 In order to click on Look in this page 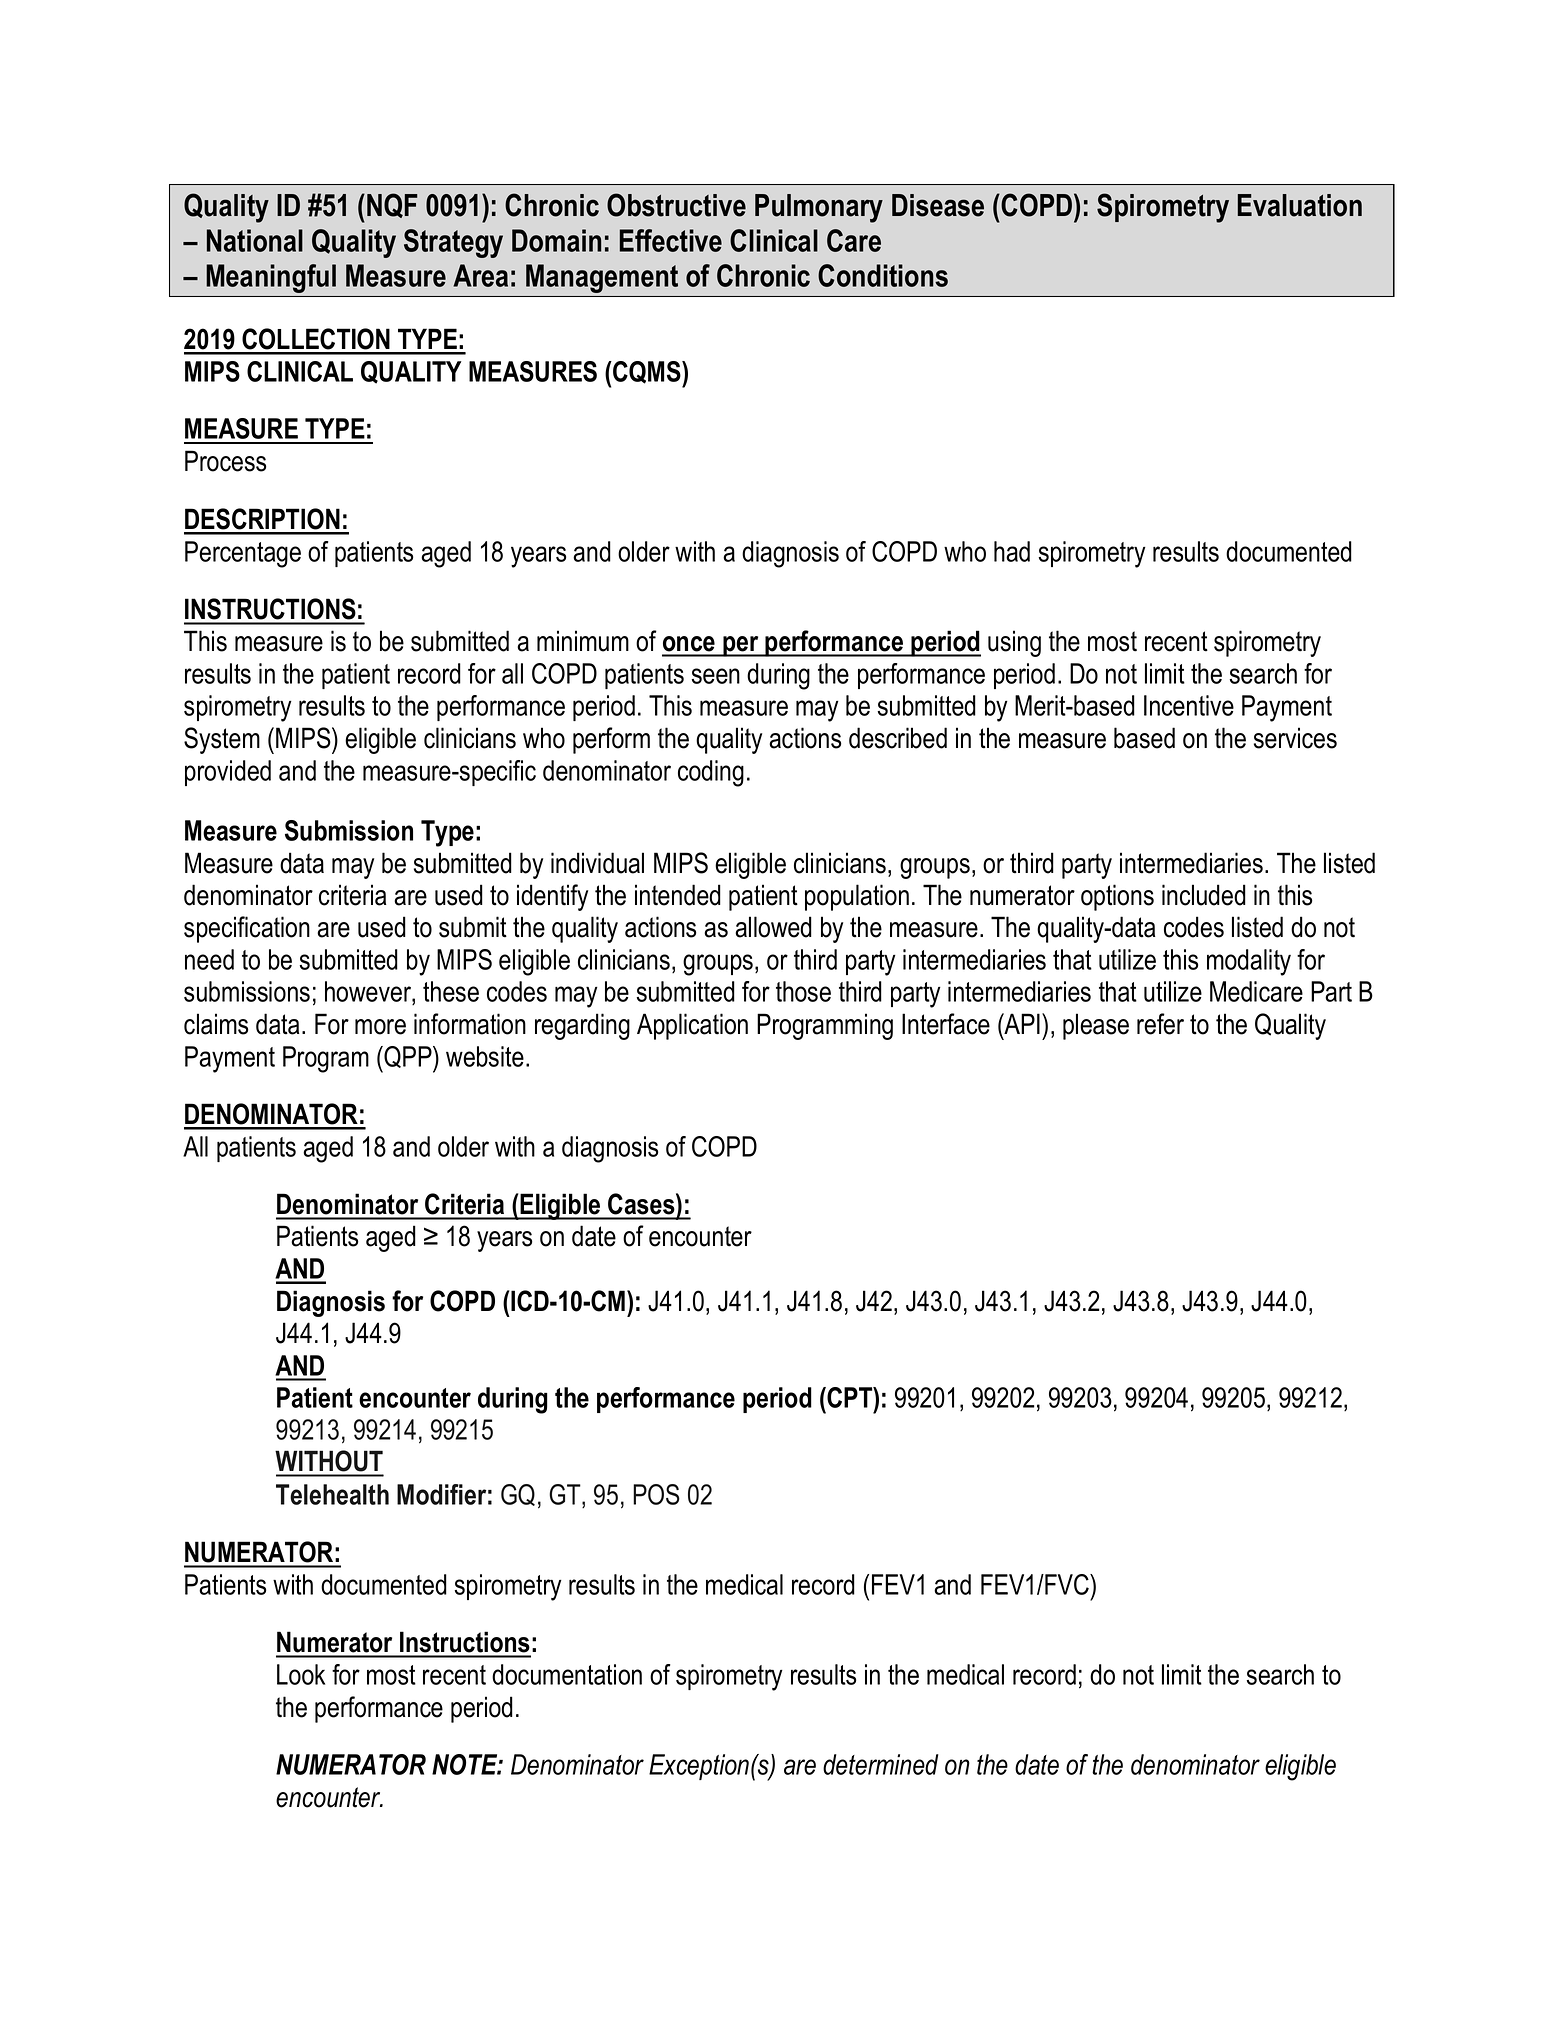, I will do `click(301, 1674)`.
